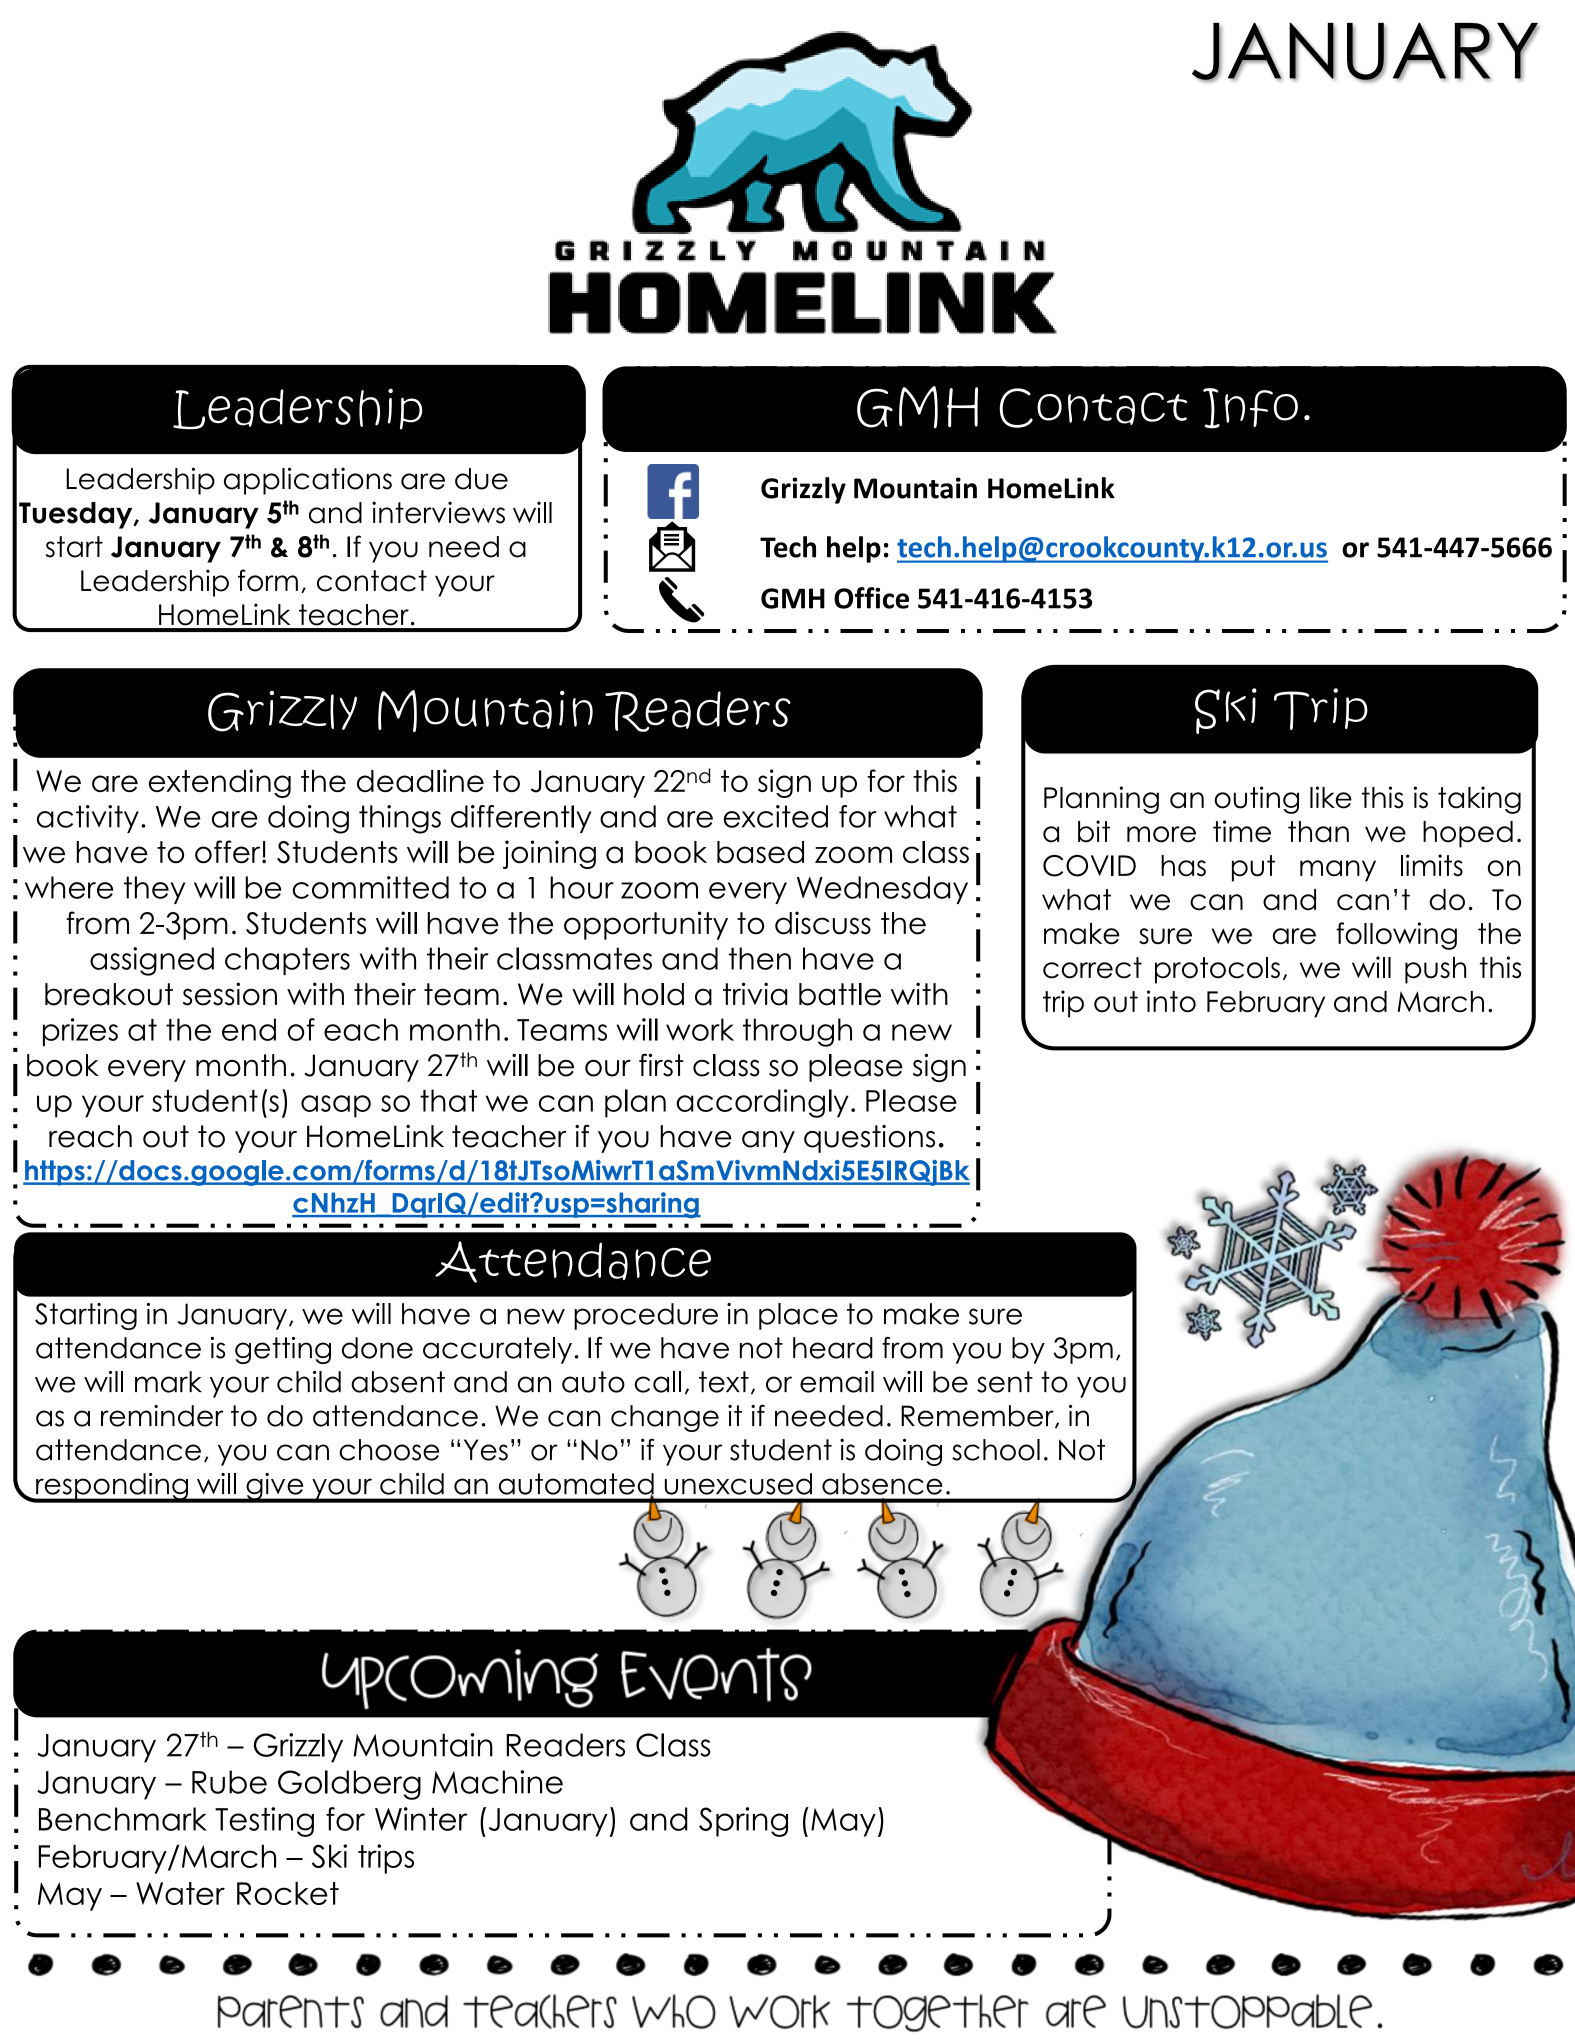 This screenshot has height=2039, width=1575. I want to click on into, so click(1171, 1001).
